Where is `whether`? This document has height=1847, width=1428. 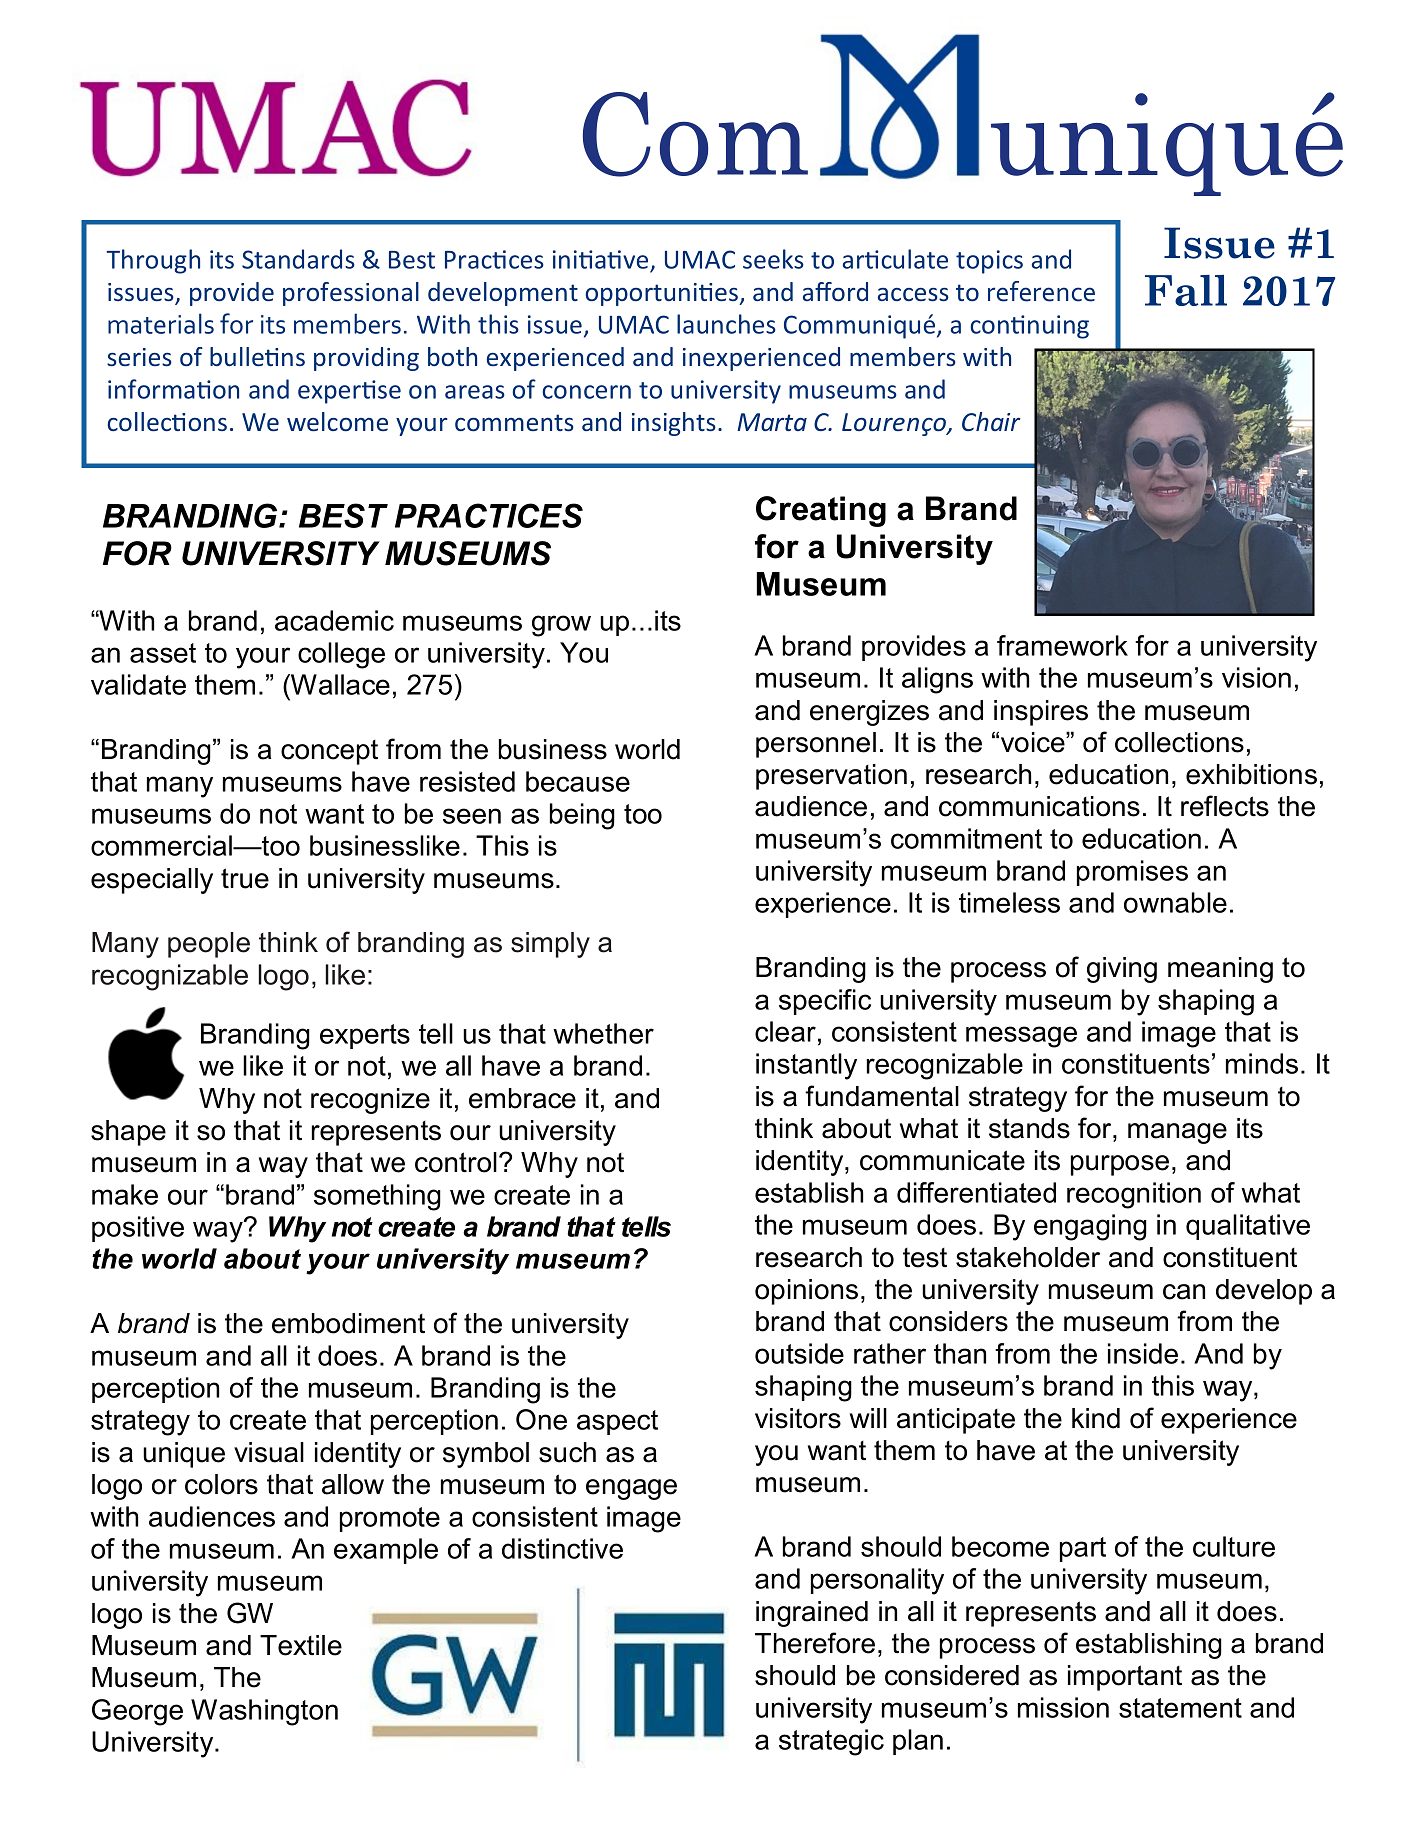 whether is located at coordinates (603, 1033).
